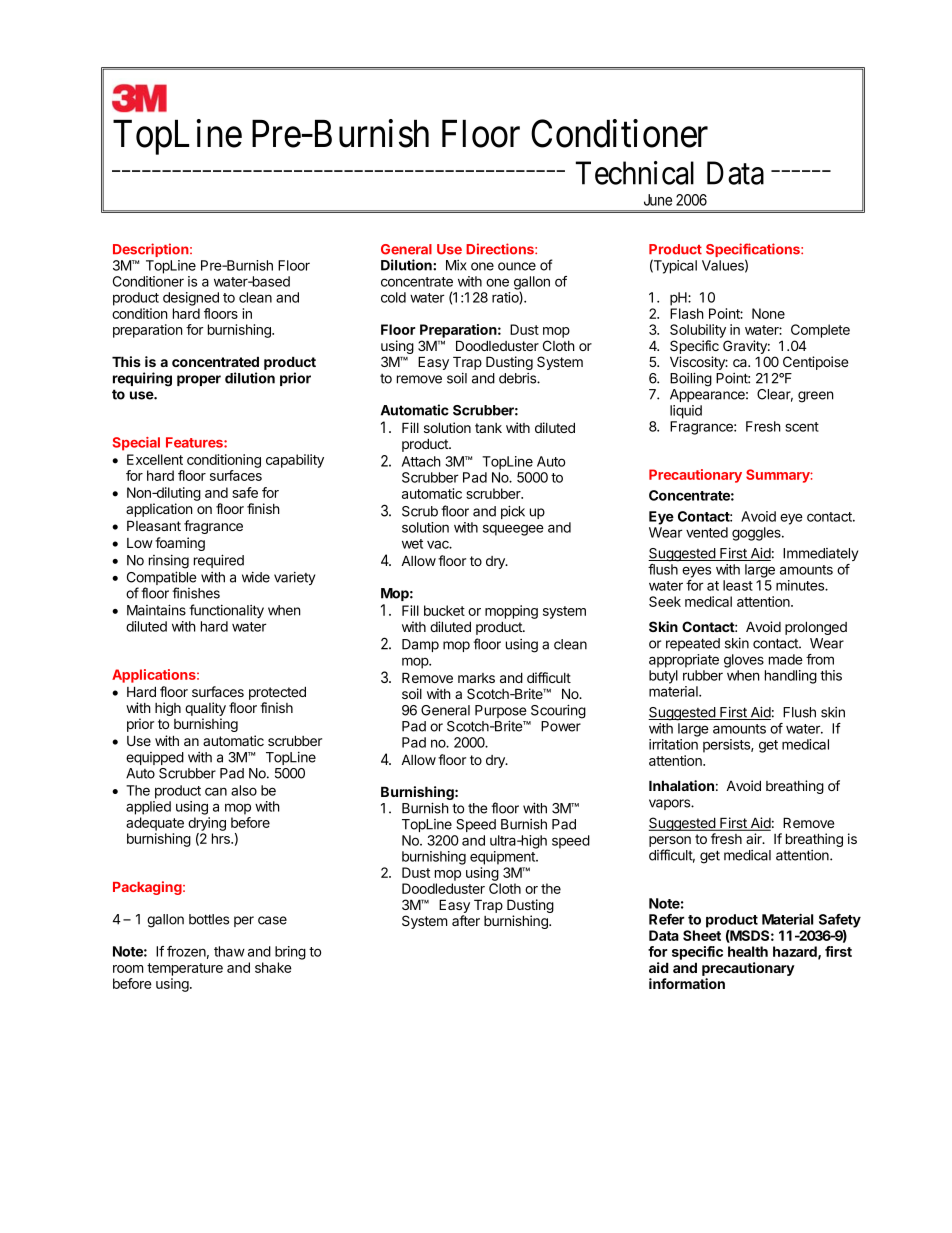 The image size is (952, 1233). What do you see at coordinates (500, 713) in the screenshot?
I see `Purpose` at bounding box center [500, 713].
